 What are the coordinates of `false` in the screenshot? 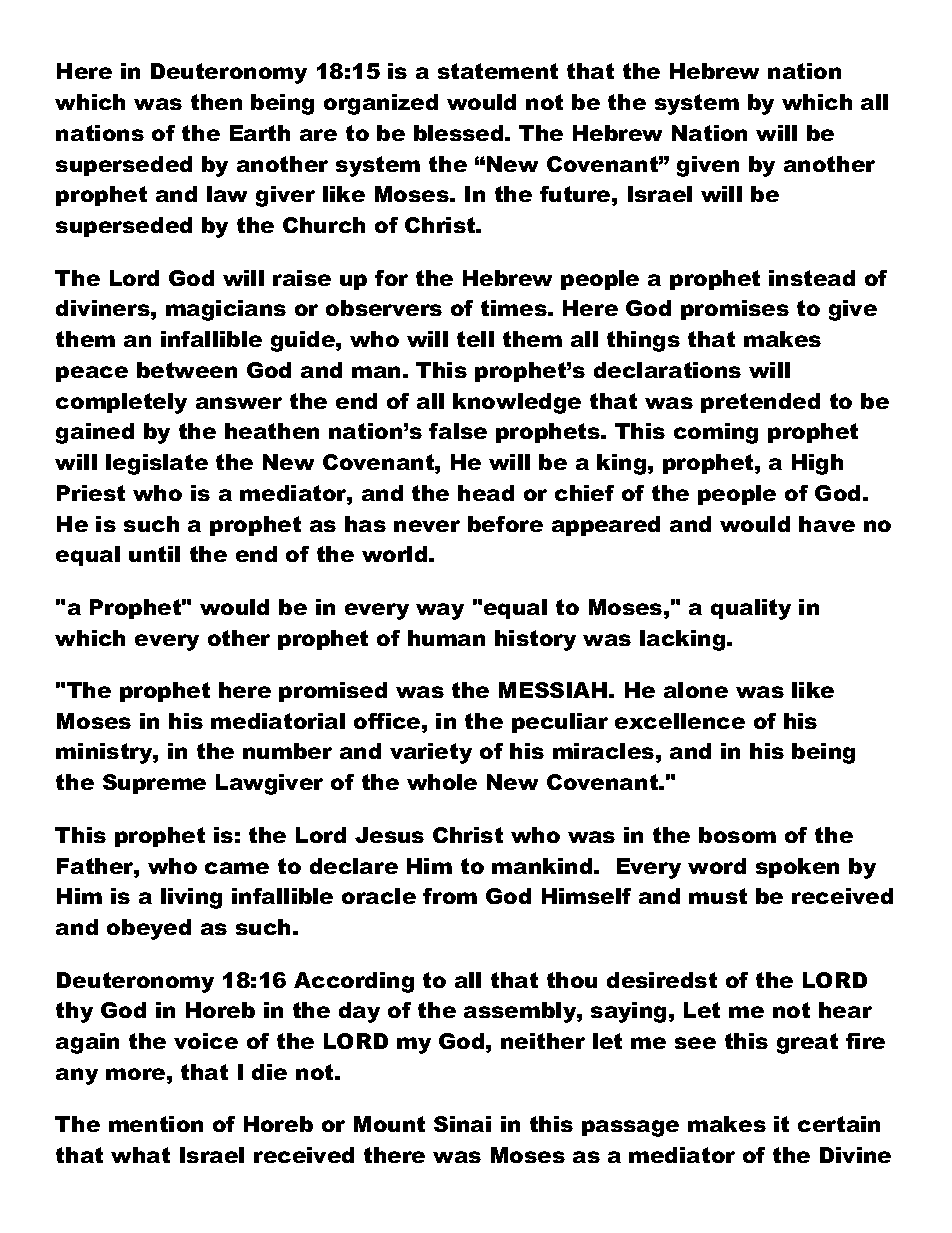 It's located at (458, 431).
